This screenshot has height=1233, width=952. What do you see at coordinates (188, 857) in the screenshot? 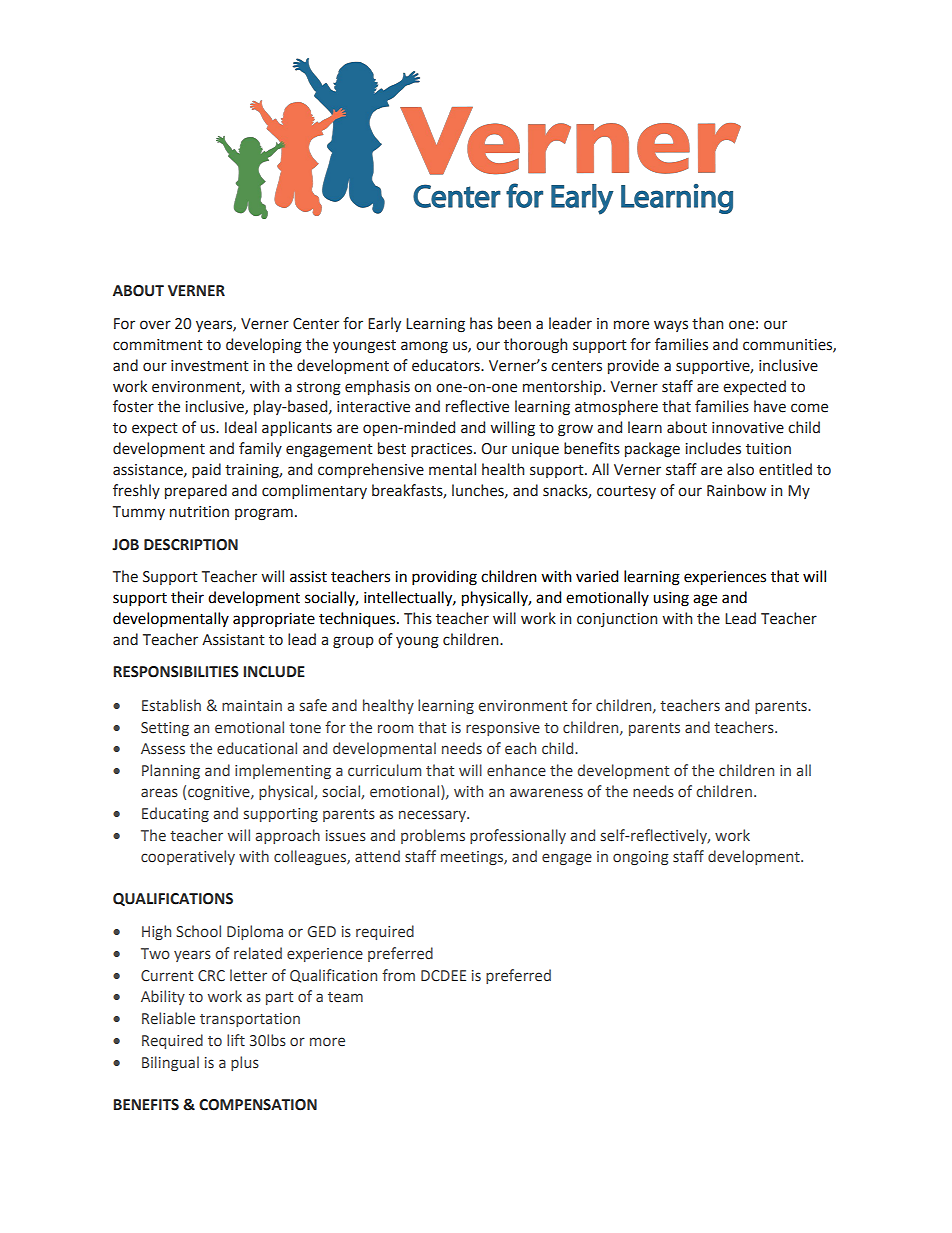
I see `cooperatively` at bounding box center [188, 857].
